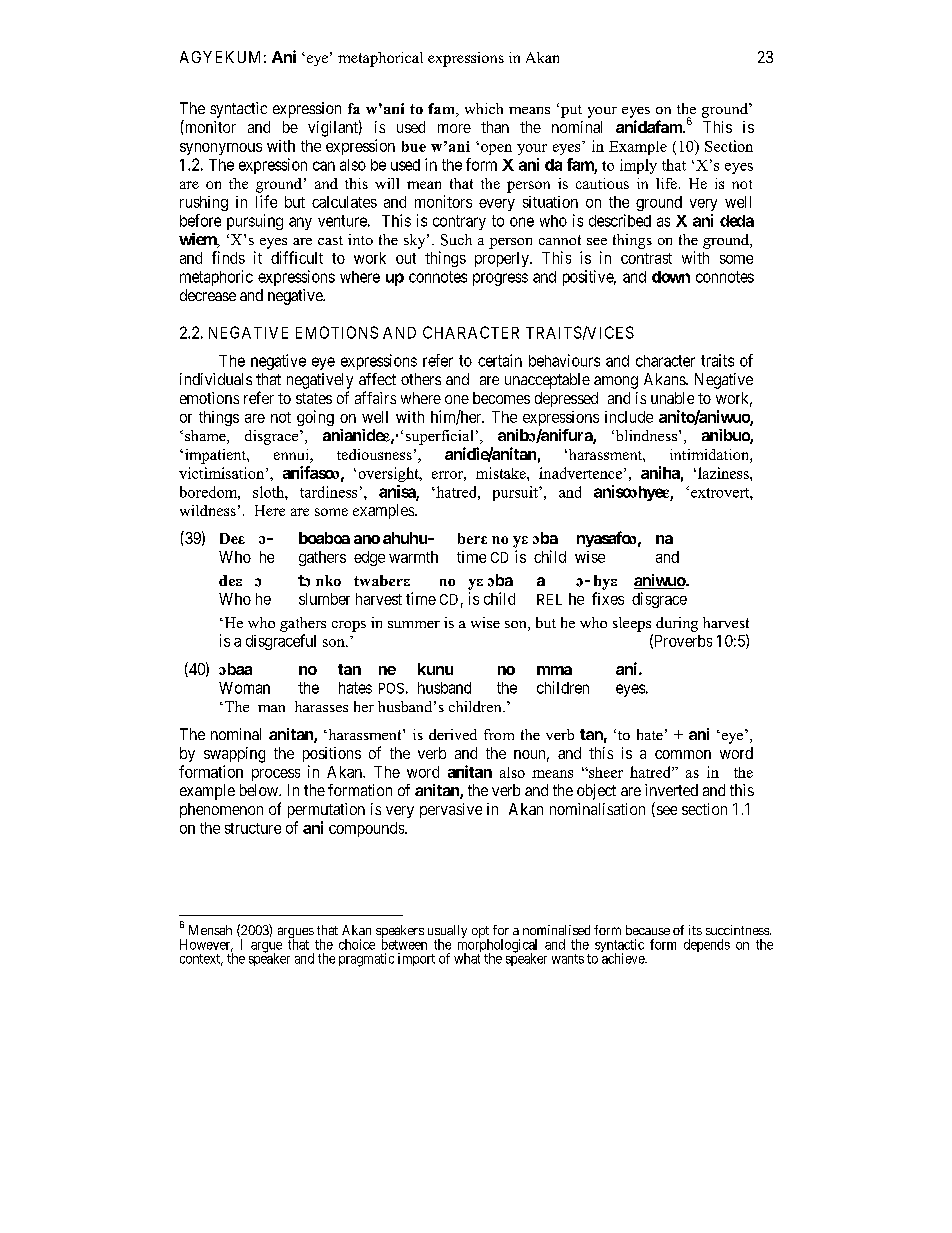  Describe the element at coordinates (414, 624) in the page. I see `summer` at that location.
